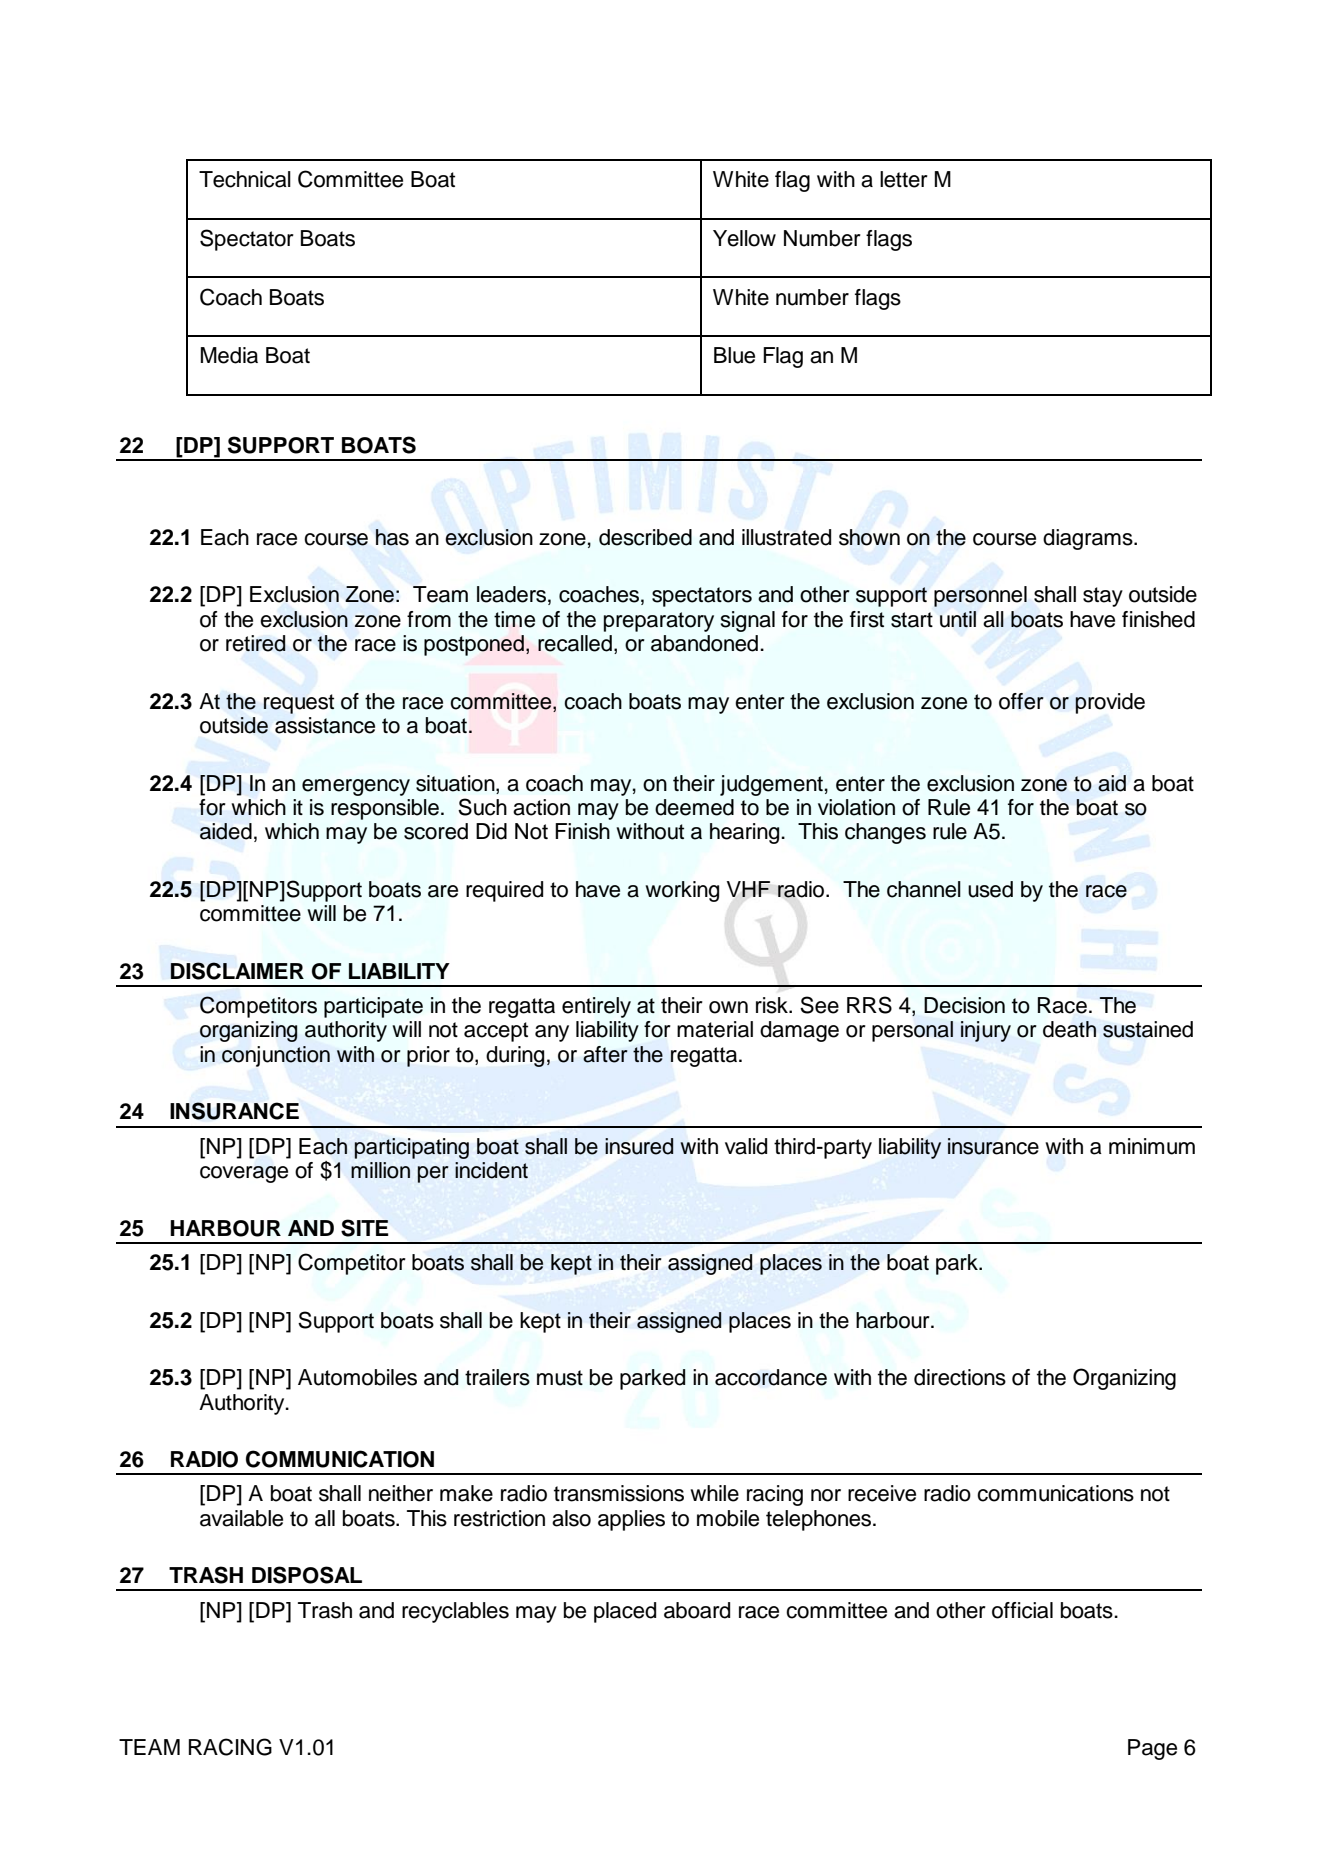 The height and width of the screenshot is (1864, 1318). What do you see at coordinates (245, 179) in the screenshot?
I see `Technical` at bounding box center [245, 179].
